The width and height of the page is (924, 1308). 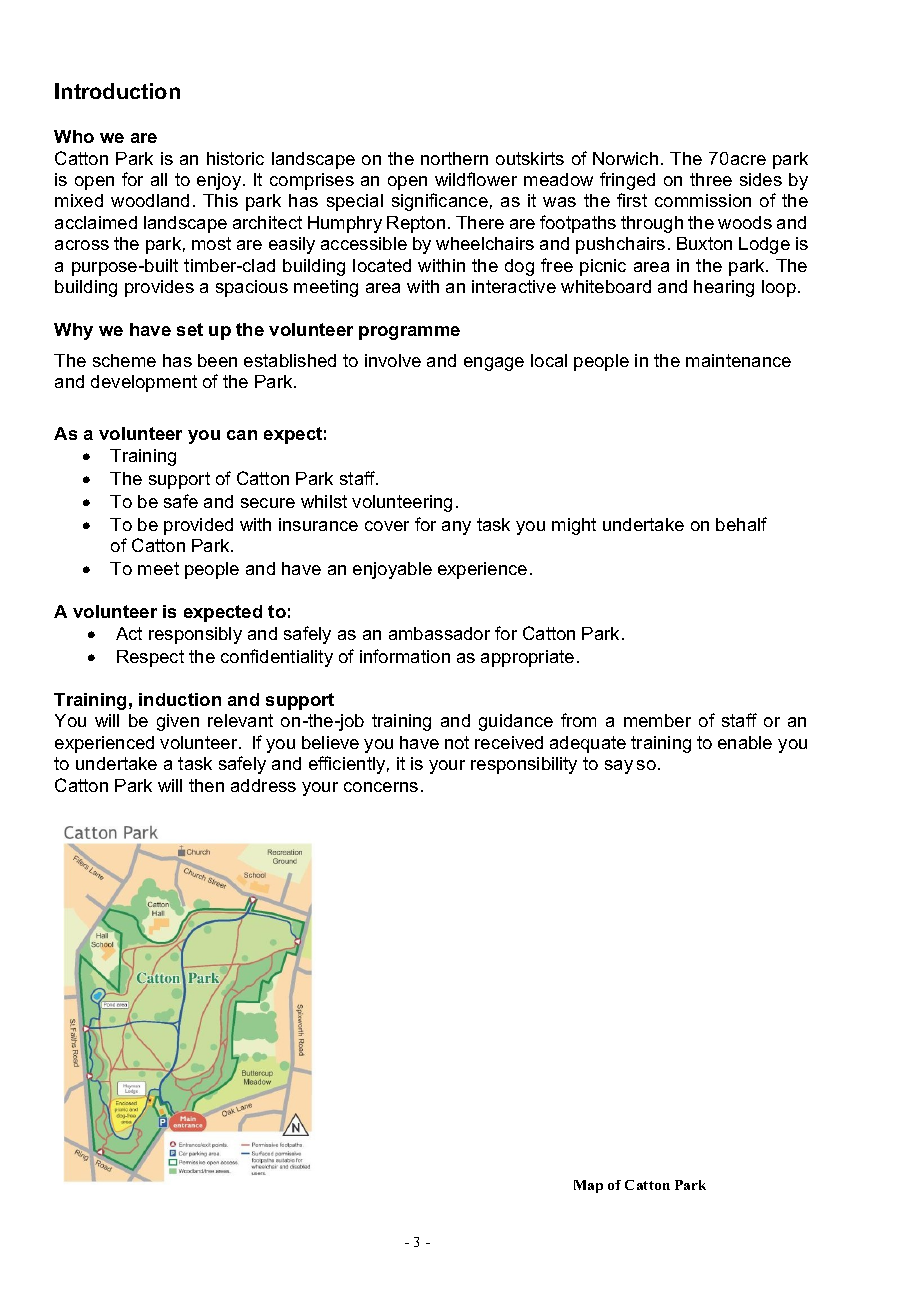 I want to click on Map, so click(x=588, y=1186).
